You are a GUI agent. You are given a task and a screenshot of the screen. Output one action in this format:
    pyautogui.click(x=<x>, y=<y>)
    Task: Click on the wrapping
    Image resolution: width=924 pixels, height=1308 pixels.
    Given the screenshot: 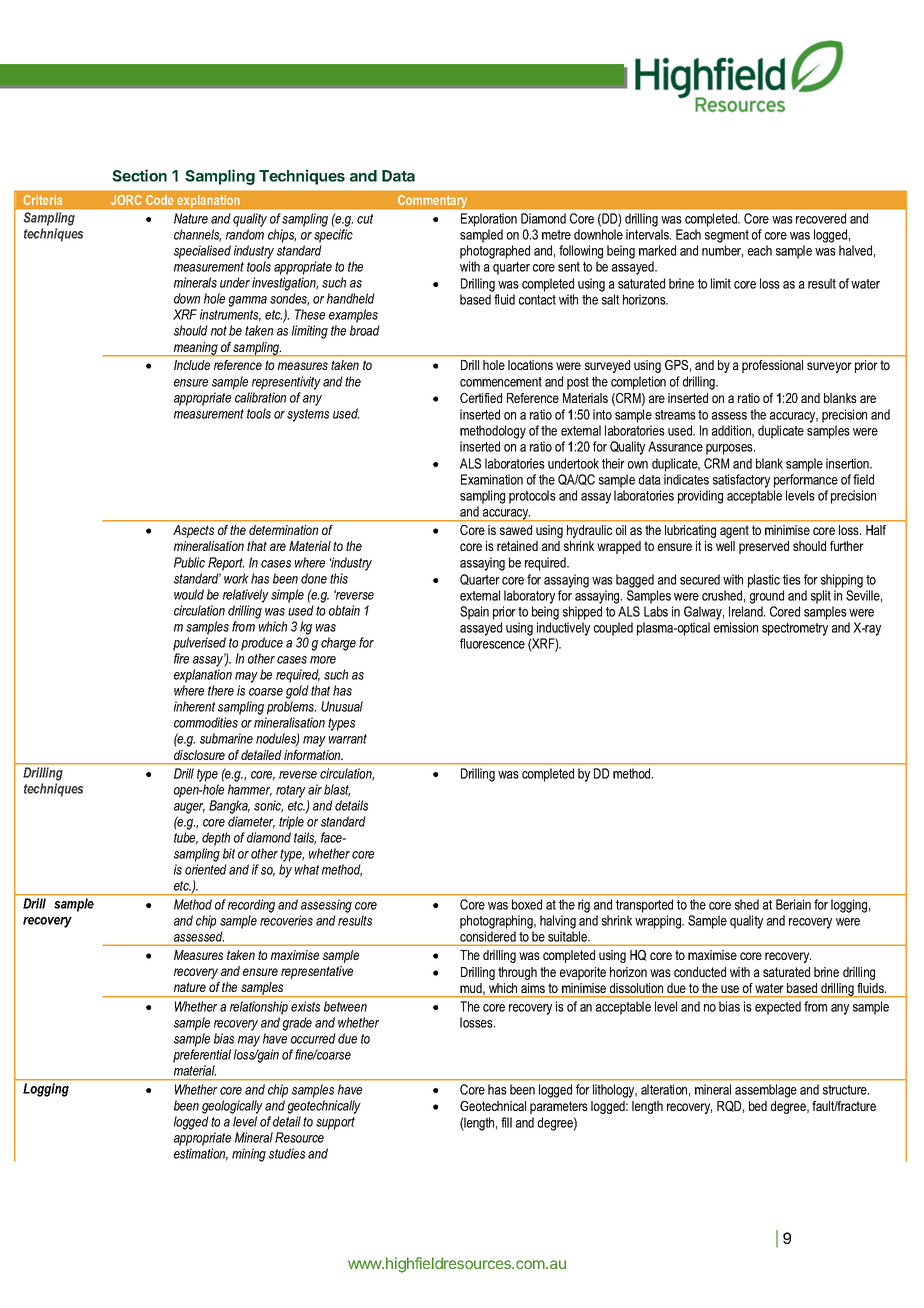 What is the action you would take?
    pyautogui.click(x=659, y=922)
